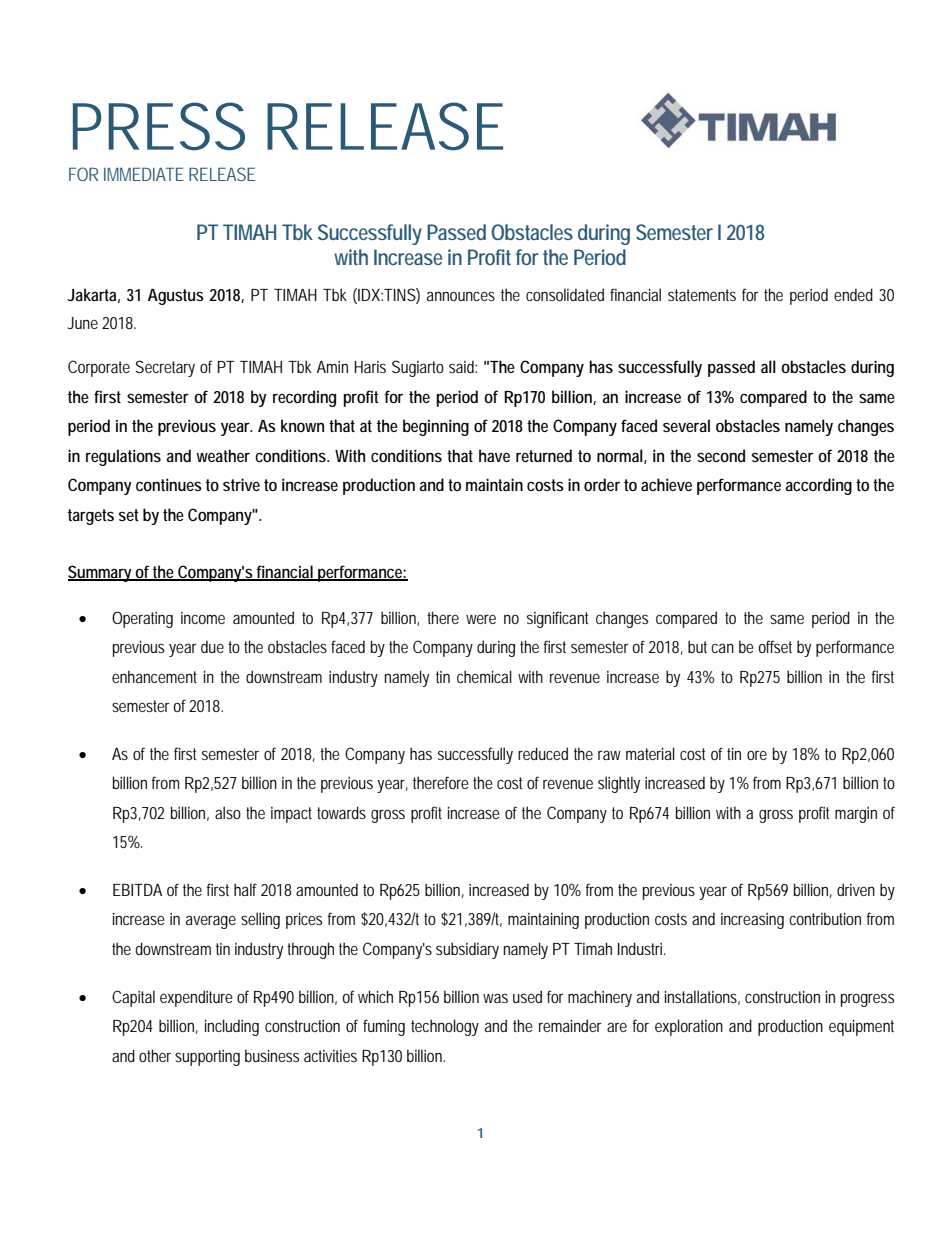  I want to click on announces, so click(461, 296).
